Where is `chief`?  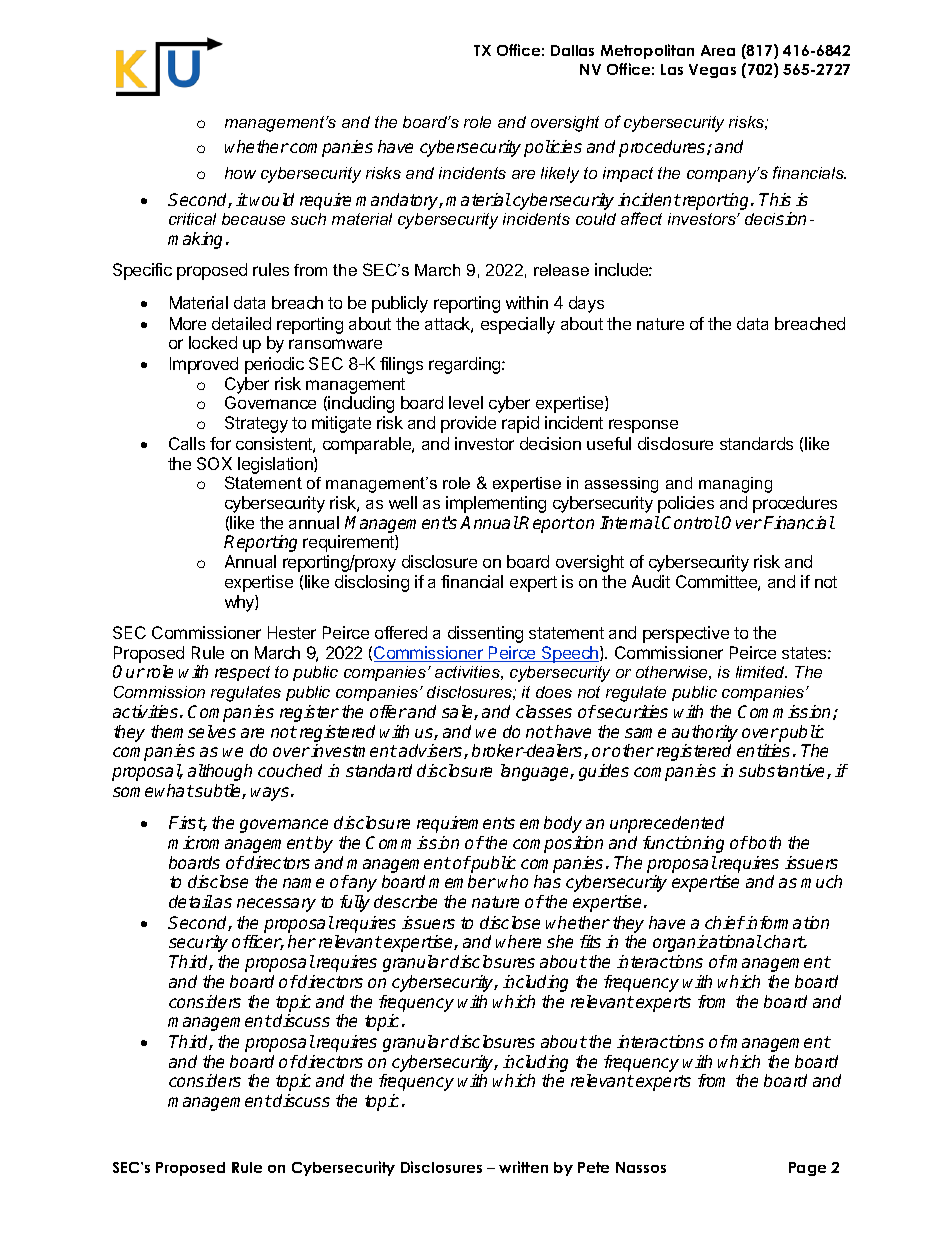 chief is located at coordinates (725, 922).
